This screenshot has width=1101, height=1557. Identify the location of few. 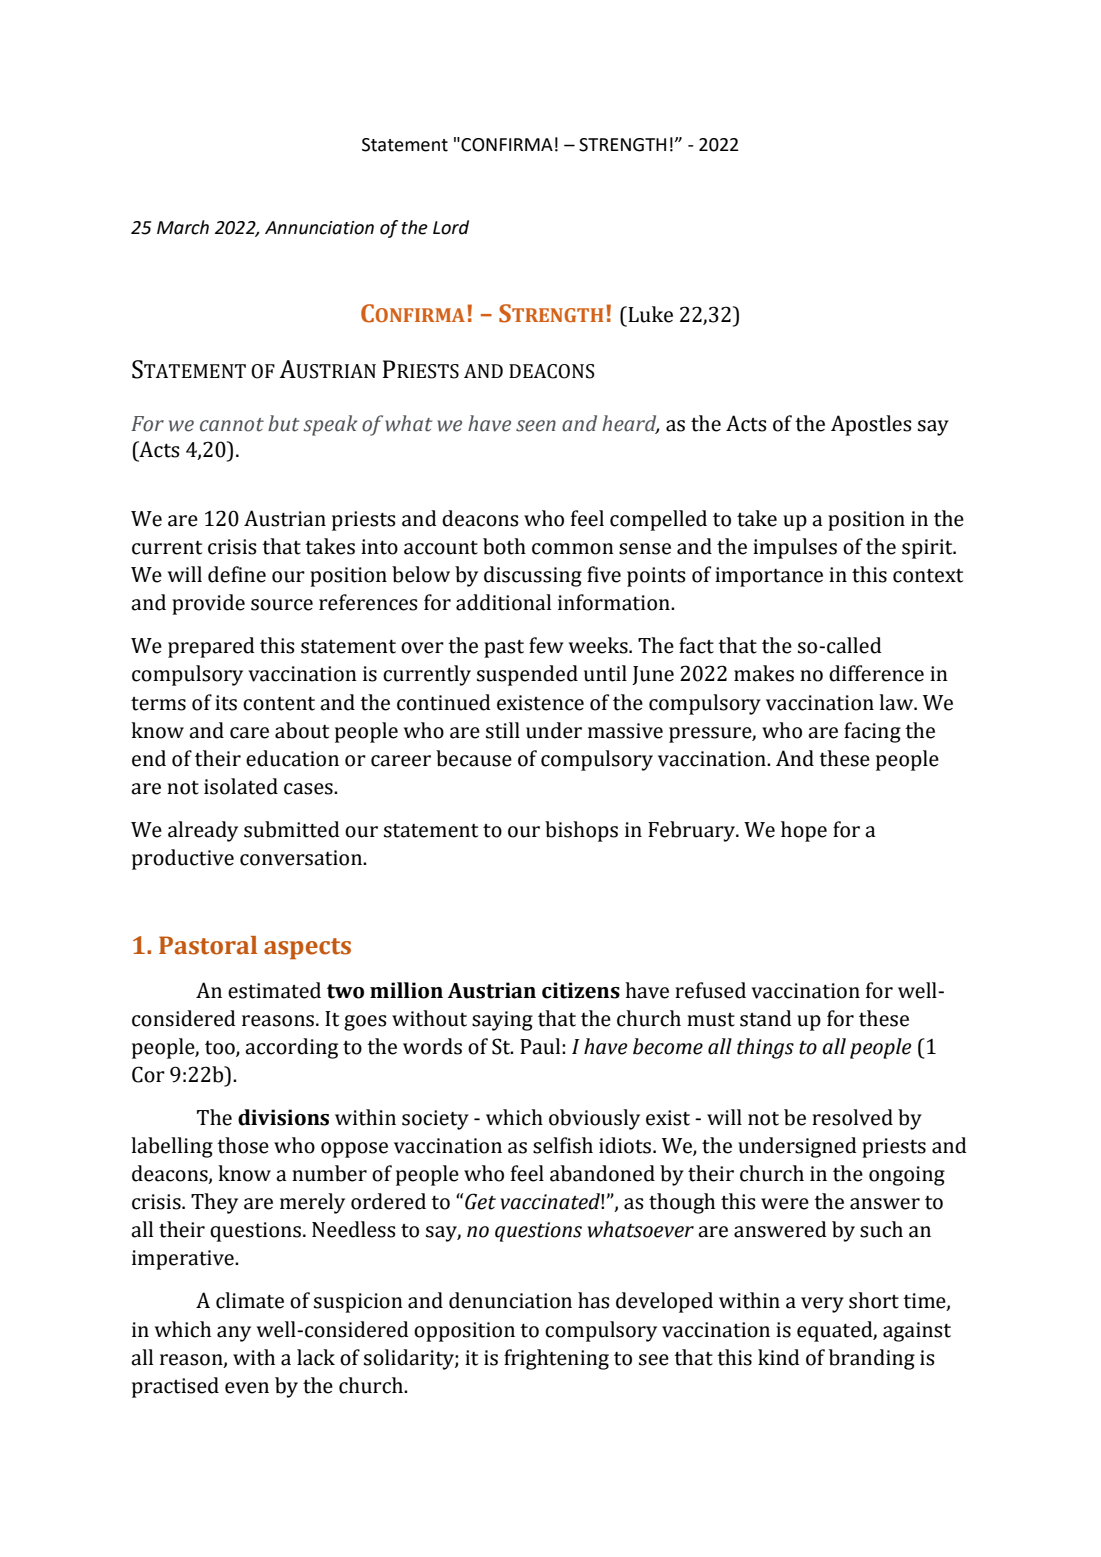
(546, 645).
